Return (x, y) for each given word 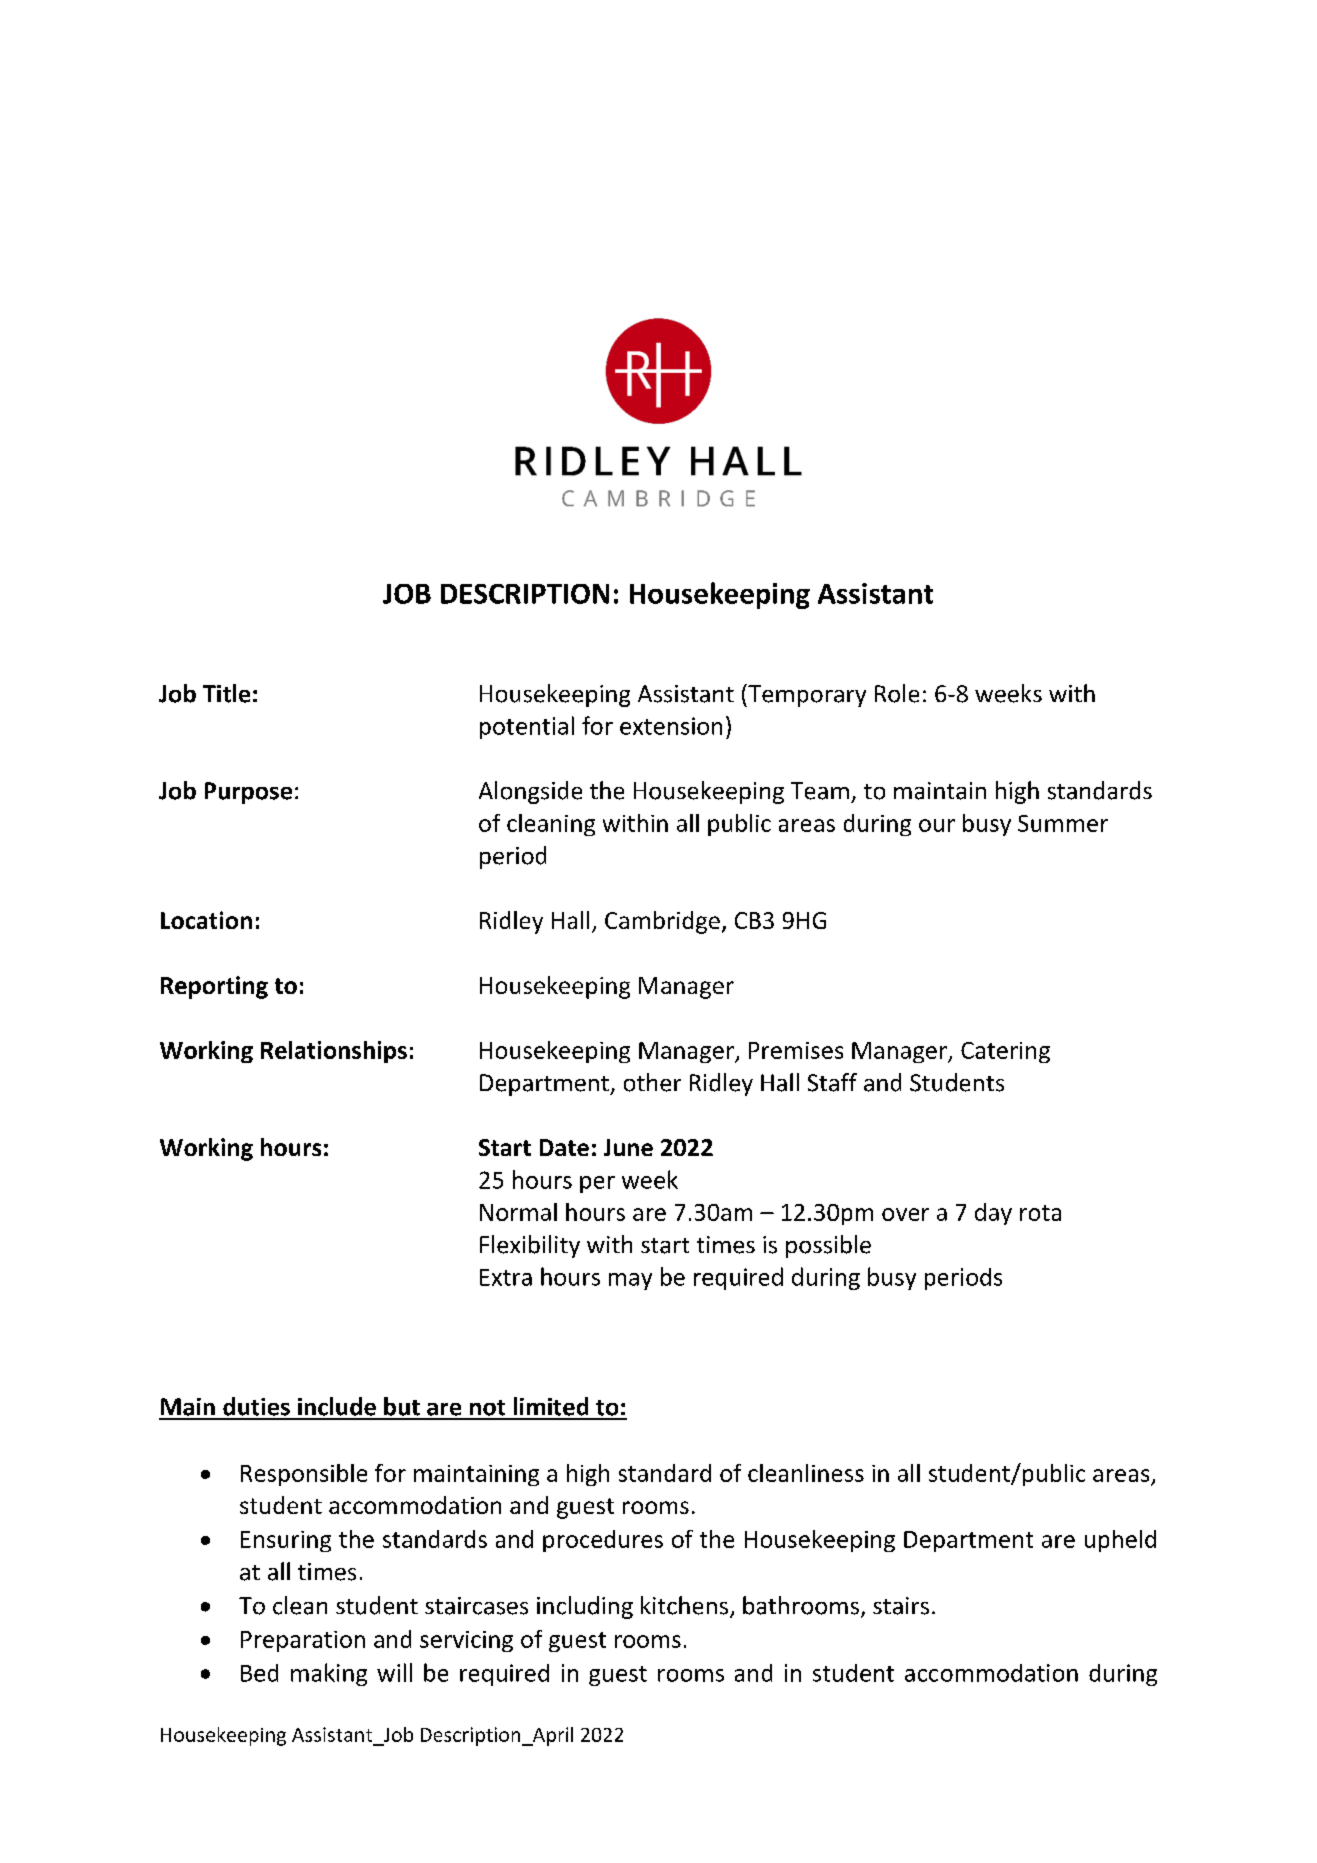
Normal (518, 1212)
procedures (603, 1541)
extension (671, 726)
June (628, 1147)
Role (897, 693)
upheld (1120, 1541)
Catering (1005, 1052)
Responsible (304, 1475)
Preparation (303, 1641)
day (993, 1214)
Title (226, 693)
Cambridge (662, 922)
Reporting (214, 987)
